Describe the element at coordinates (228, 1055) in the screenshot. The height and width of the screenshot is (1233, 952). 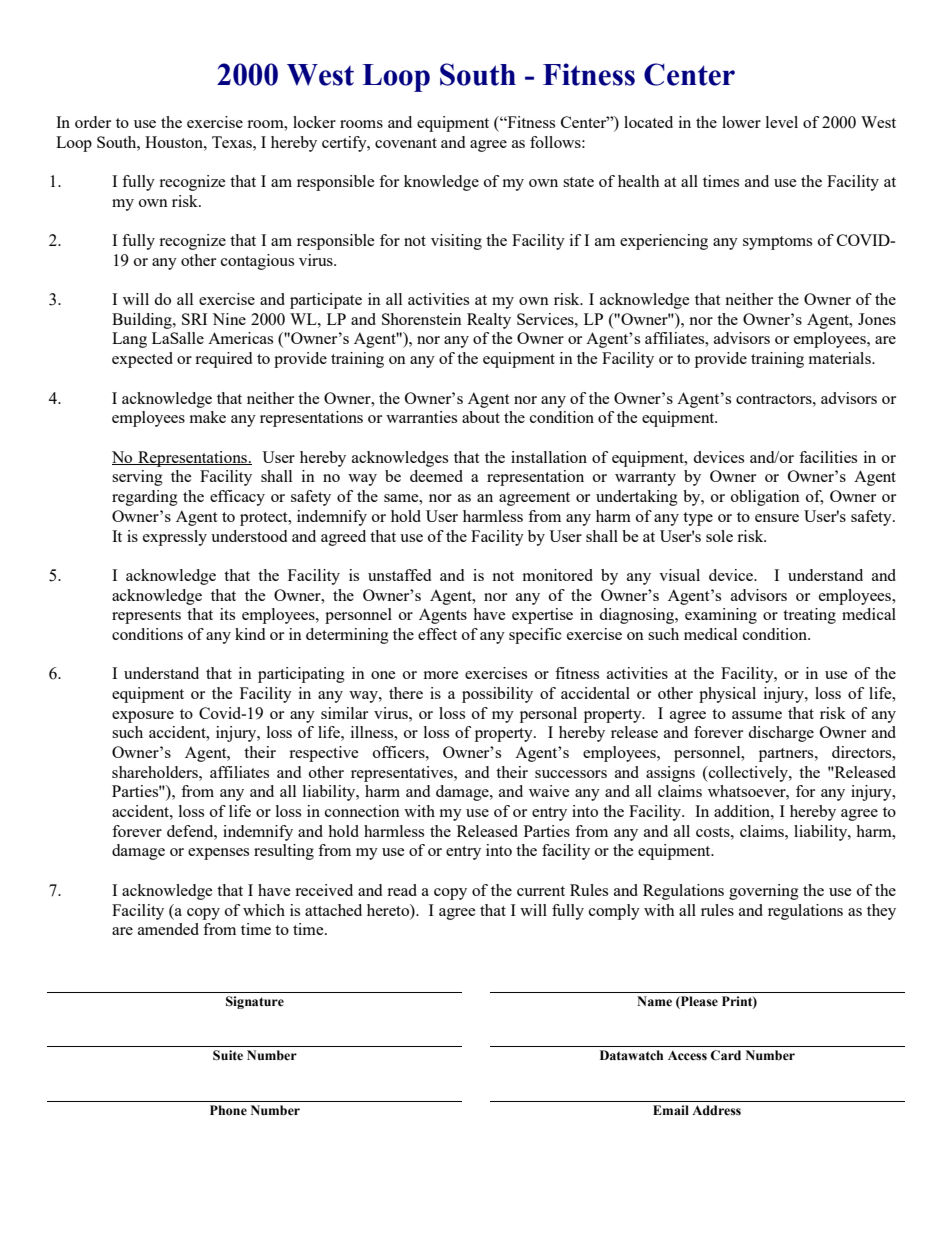
I see `Suite` at that location.
